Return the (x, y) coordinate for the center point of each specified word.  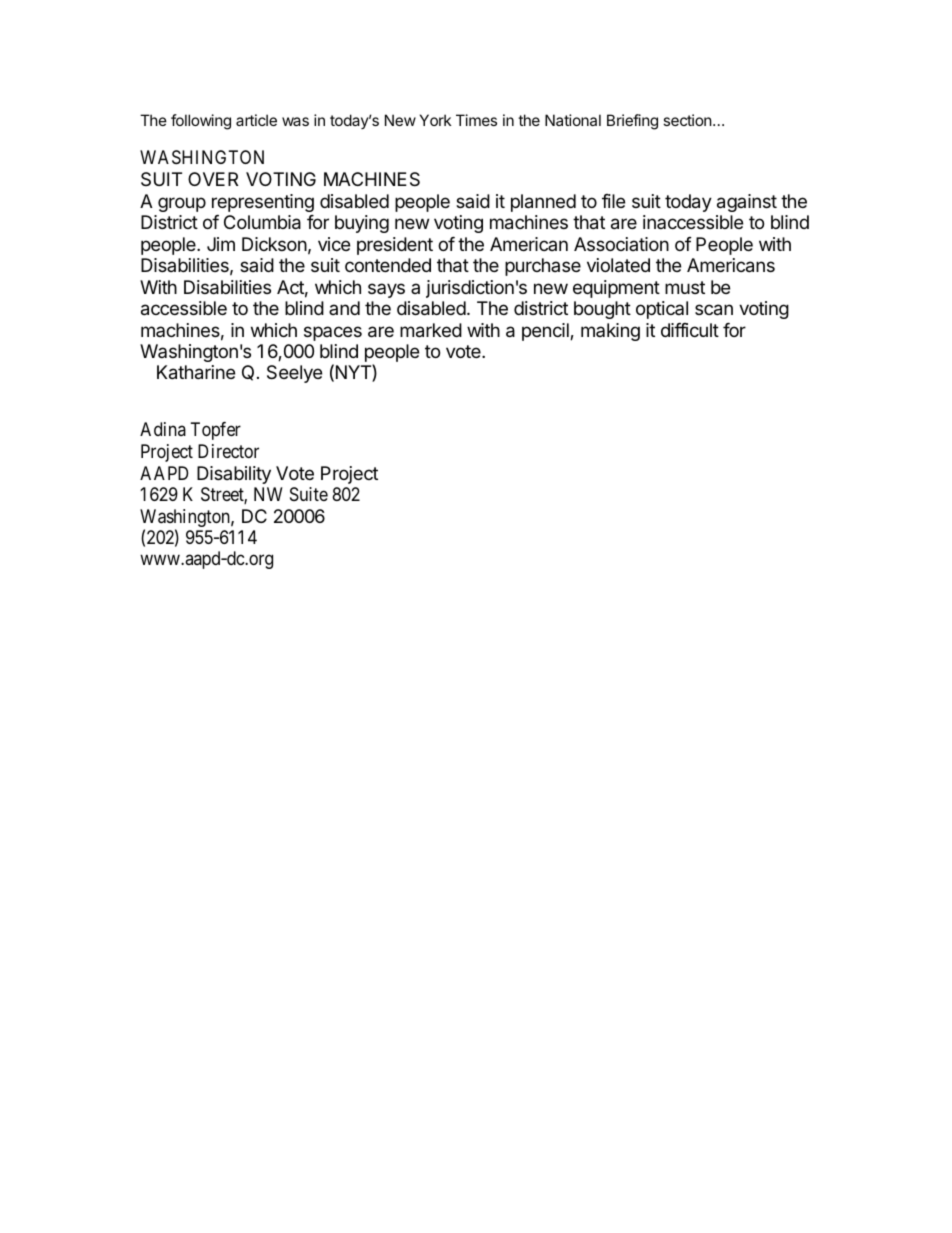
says (386, 290)
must (685, 287)
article (256, 120)
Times (476, 120)
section (688, 120)
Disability (234, 475)
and (344, 308)
